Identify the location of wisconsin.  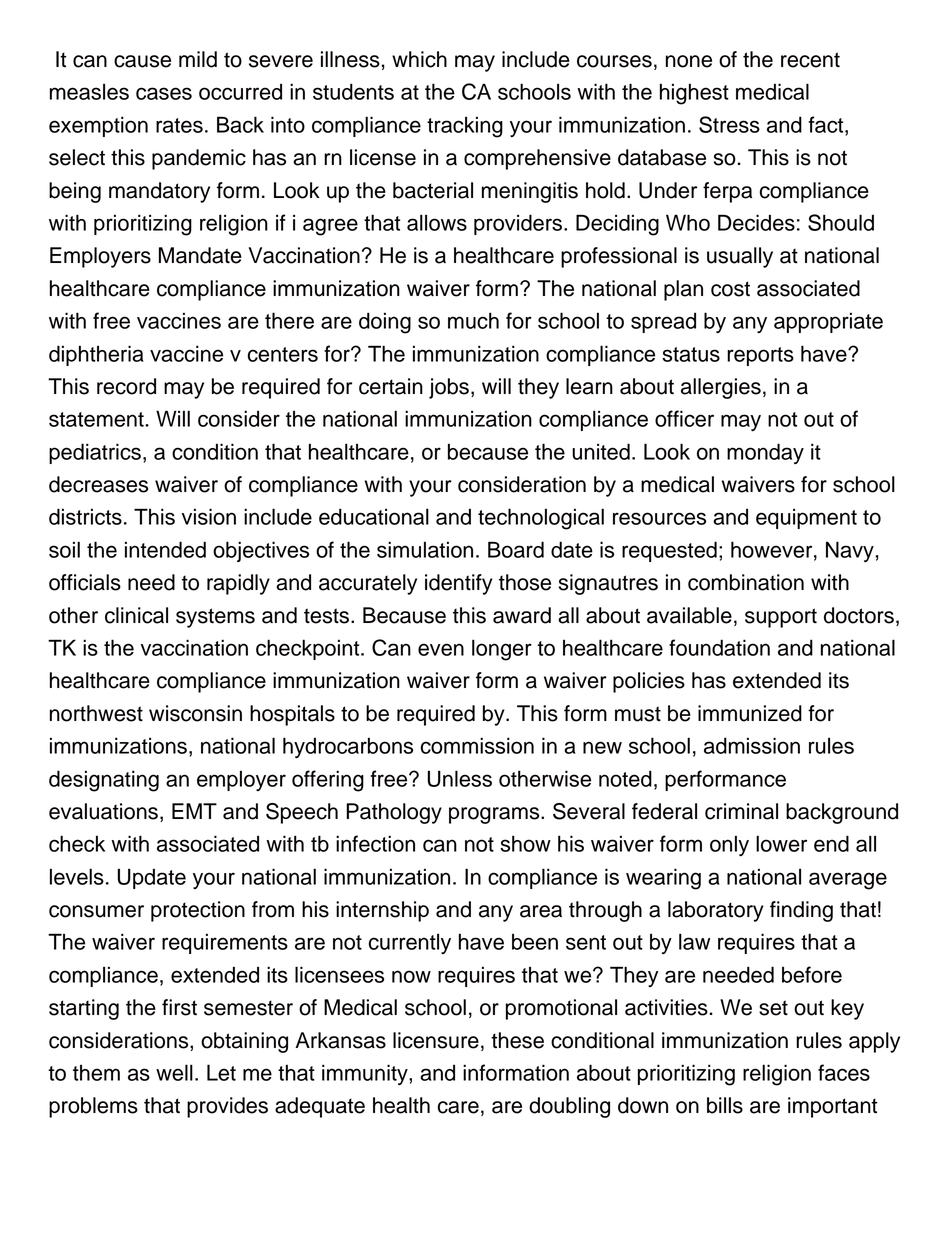
(195, 713).
